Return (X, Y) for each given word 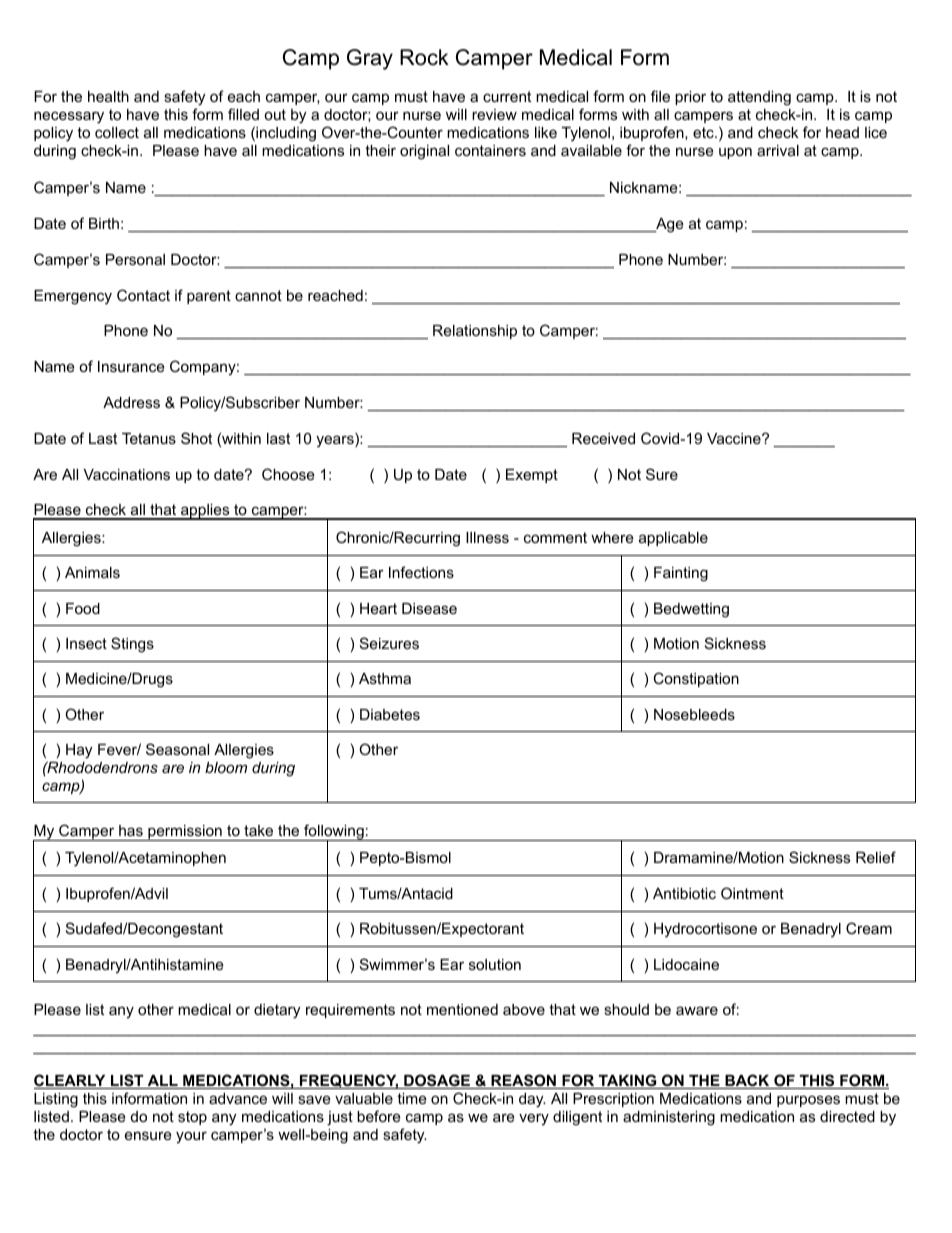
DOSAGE (437, 1081)
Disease (429, 608)
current (507, 96)
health (108, 96)
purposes (808, 1101)
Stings (132, 645)
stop (192, 1118)
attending (759, 98)
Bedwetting (691, 610)
